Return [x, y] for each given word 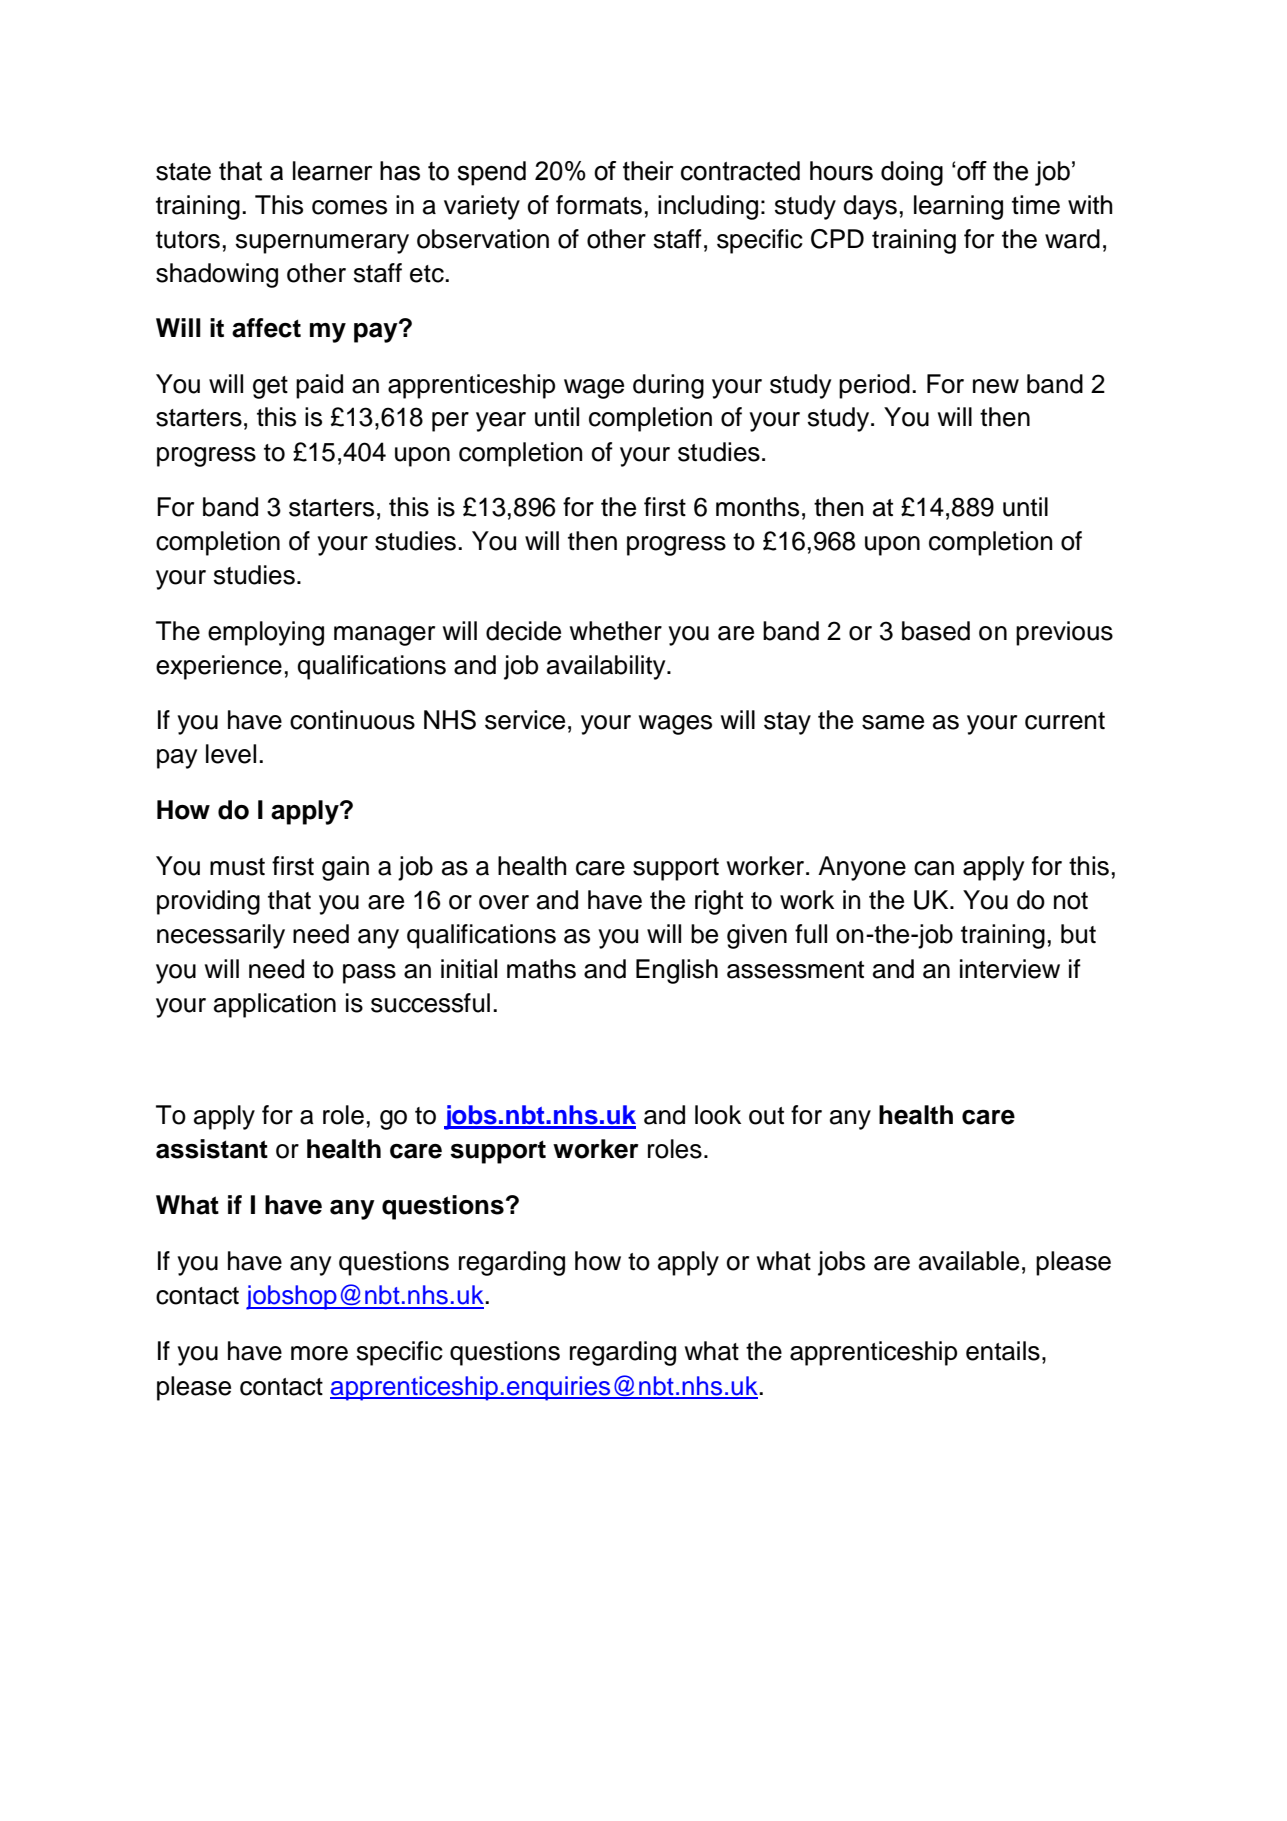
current [1065, 721]
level [231, 754]
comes [349, 207]
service [525, 720]
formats [599, 205]
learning [958, 207]
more [319, 1353]
